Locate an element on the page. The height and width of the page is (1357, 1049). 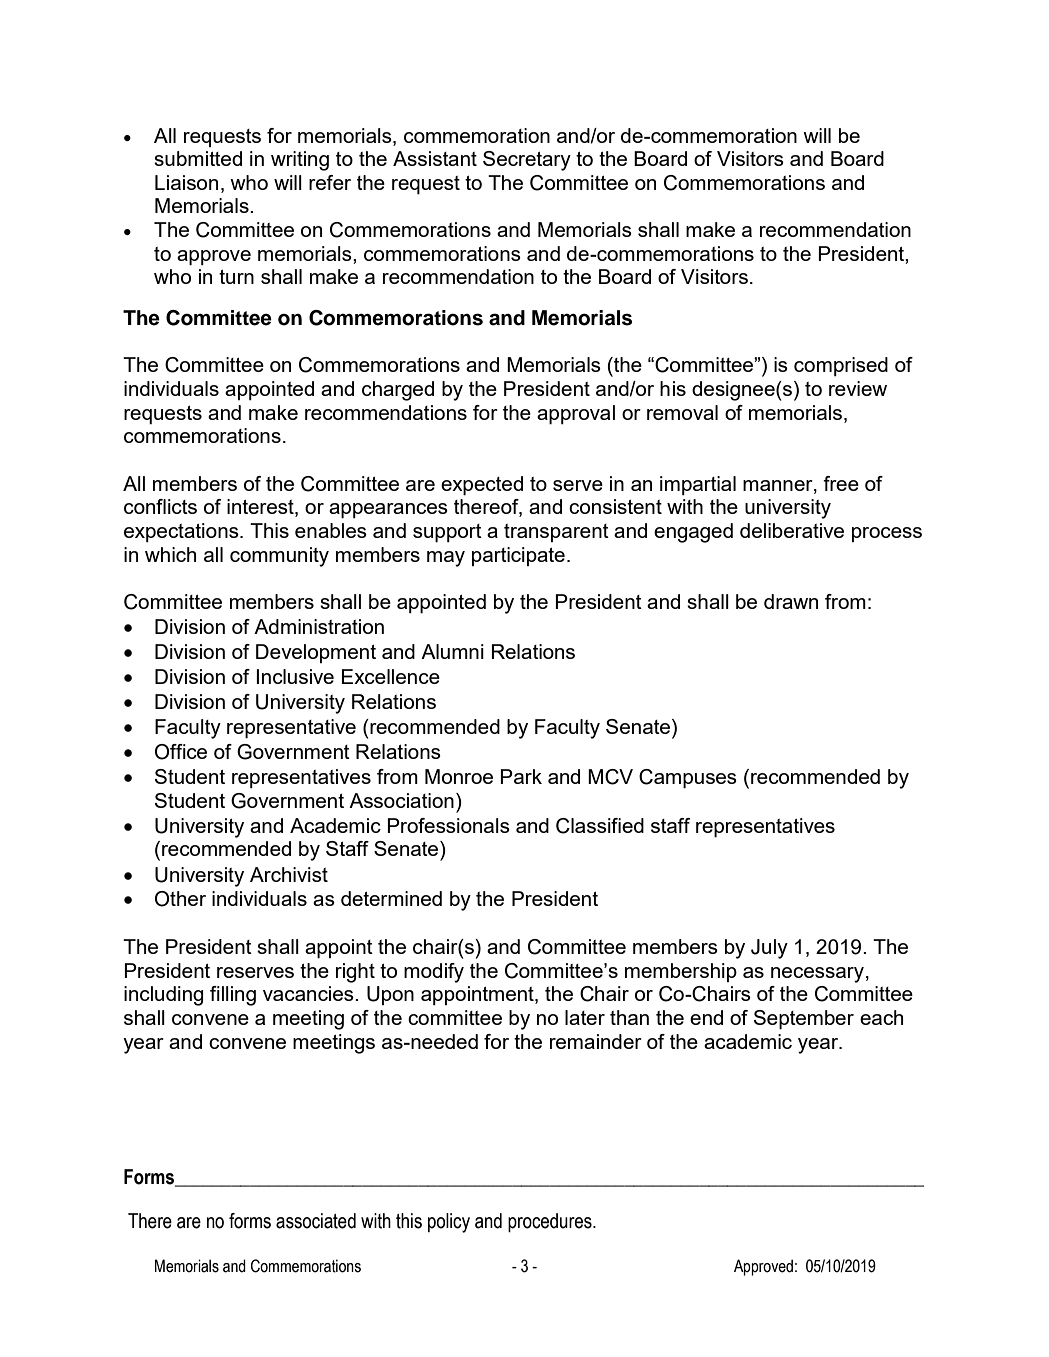
Inclusive is located at coordinates (295, 676).
